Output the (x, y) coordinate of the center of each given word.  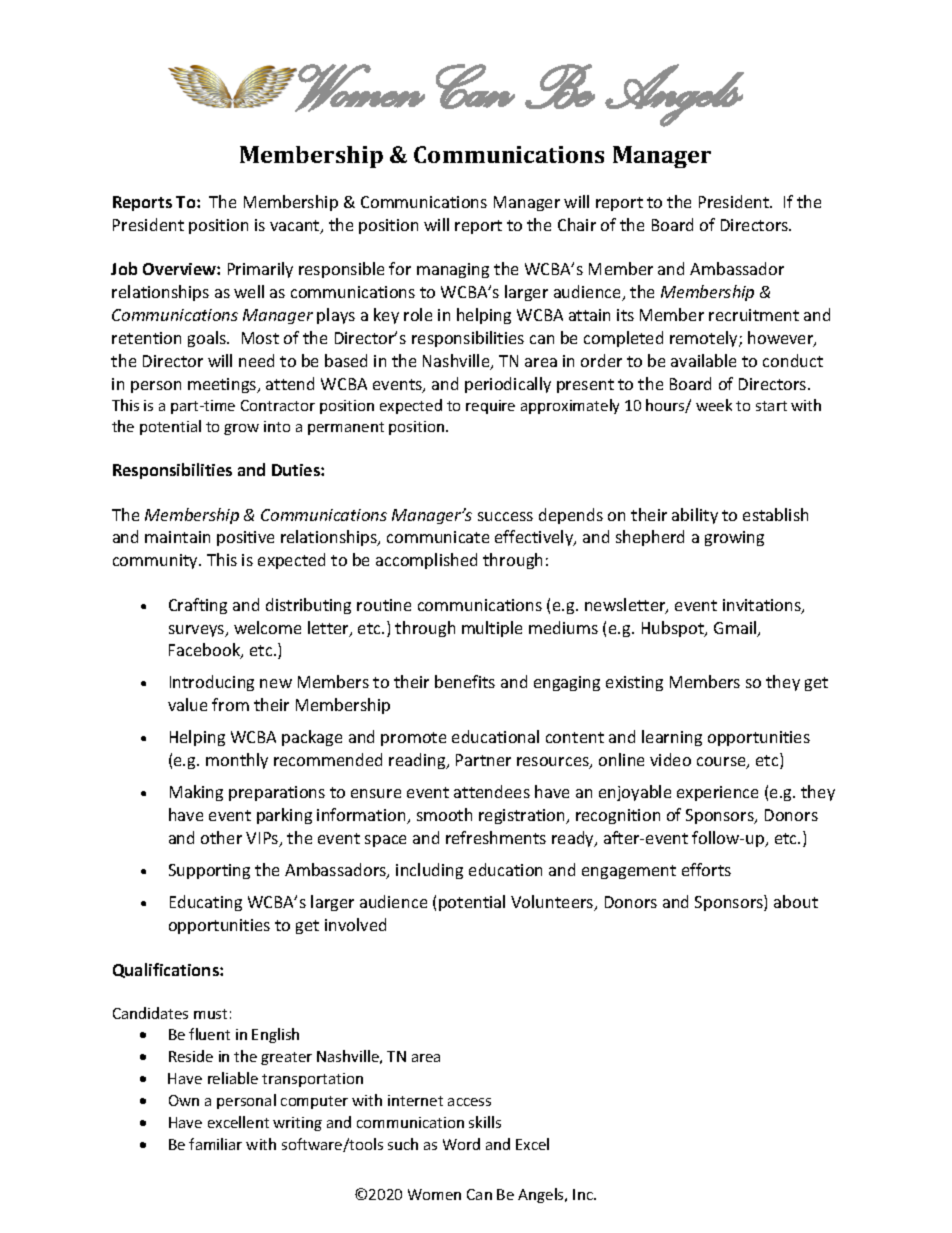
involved (355, 924)
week (714, 405)
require (490, 407)
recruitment (754, 315)
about (796, 901)
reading (418, 761)
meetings (223, 385)
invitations (763, 606)
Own (184, 1100)
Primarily (260, 270)
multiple (492, 629)
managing (453, 270)
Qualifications (167, 970)
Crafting (198, 606)
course (722, 763)
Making (196, 793)
